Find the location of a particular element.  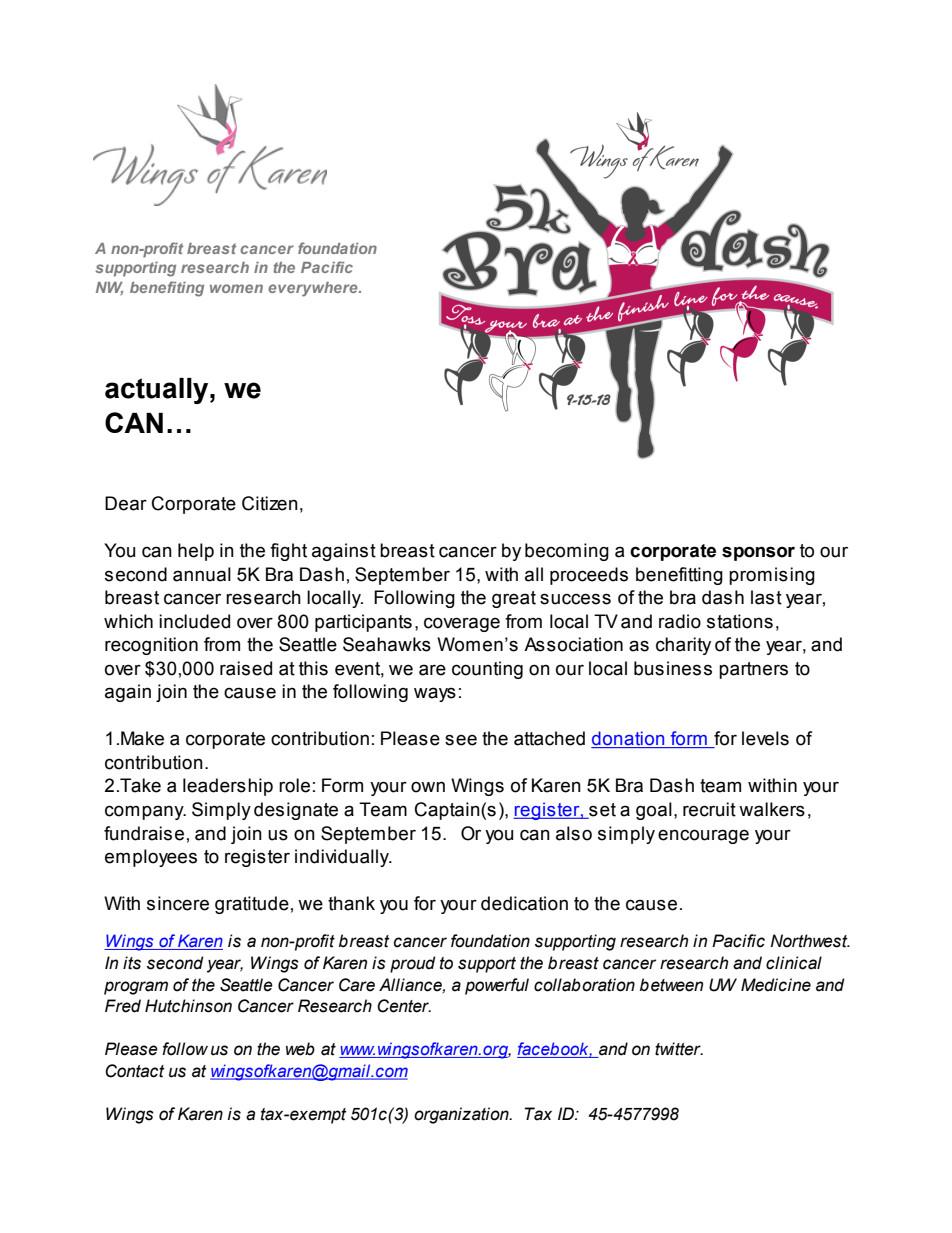

benefiting is located at coordinates (167, 289).
